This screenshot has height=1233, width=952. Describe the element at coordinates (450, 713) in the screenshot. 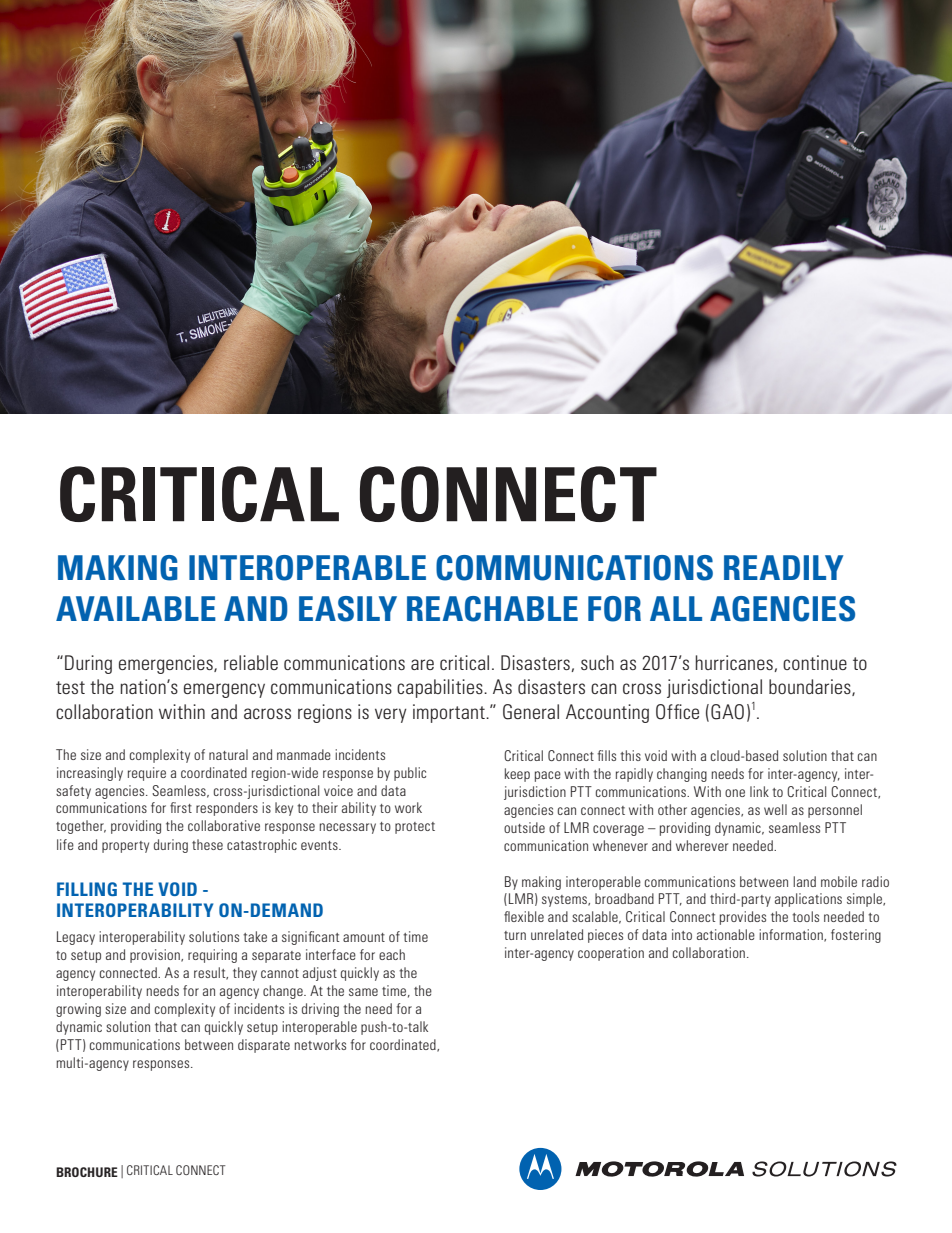

I see `important` at that location.
